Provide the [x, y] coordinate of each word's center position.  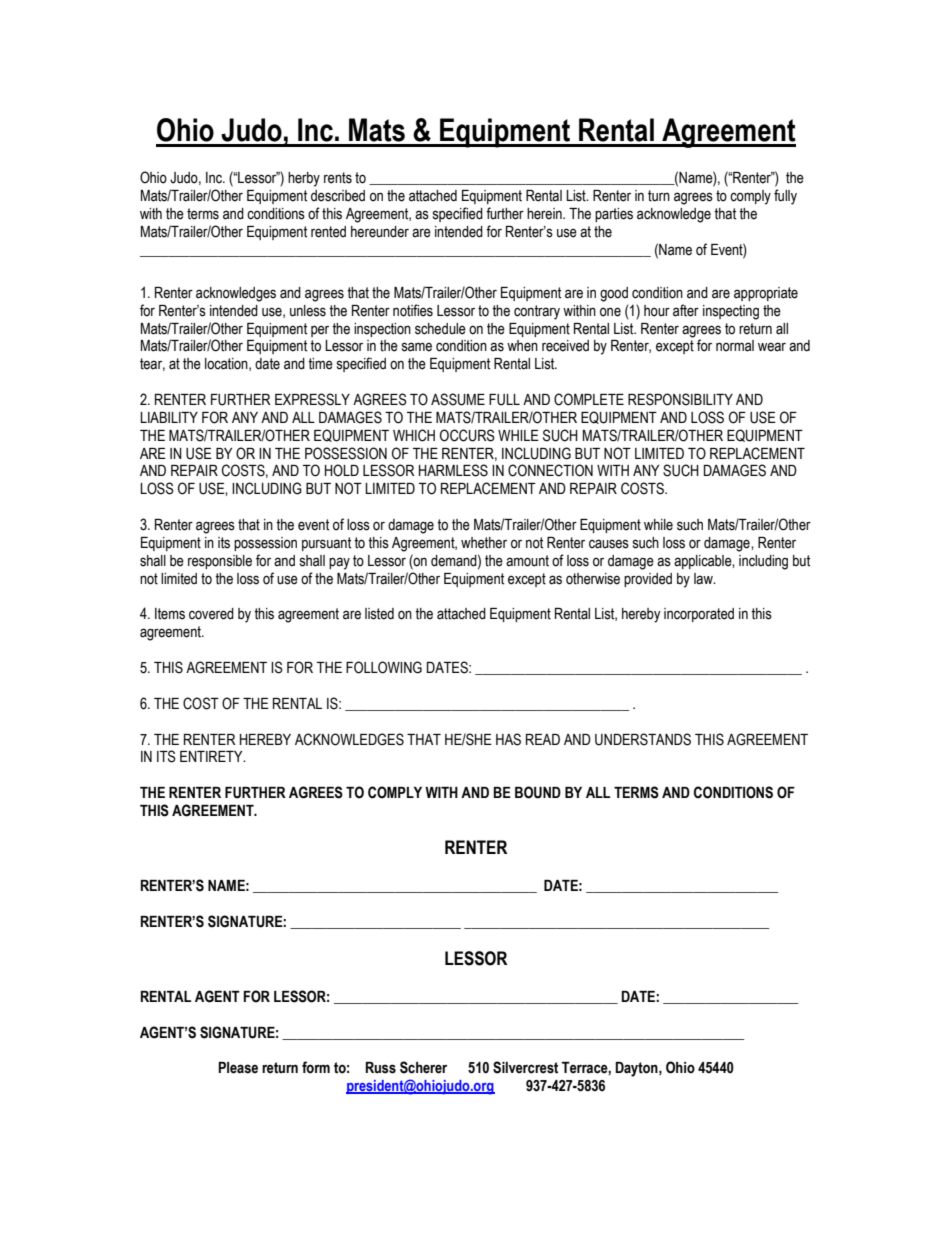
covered [211, 614]
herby [304, 179]
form [316, 1067]
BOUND [538, 792]
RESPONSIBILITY [680, 399]
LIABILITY [169, 417]
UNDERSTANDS [643, 739]
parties [614, 215]
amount [527, 561]
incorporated [699, 615]
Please [238, 1068]
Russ [381, 1068]
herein [545, 214]
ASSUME [458, 399]
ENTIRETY [212, 756]
